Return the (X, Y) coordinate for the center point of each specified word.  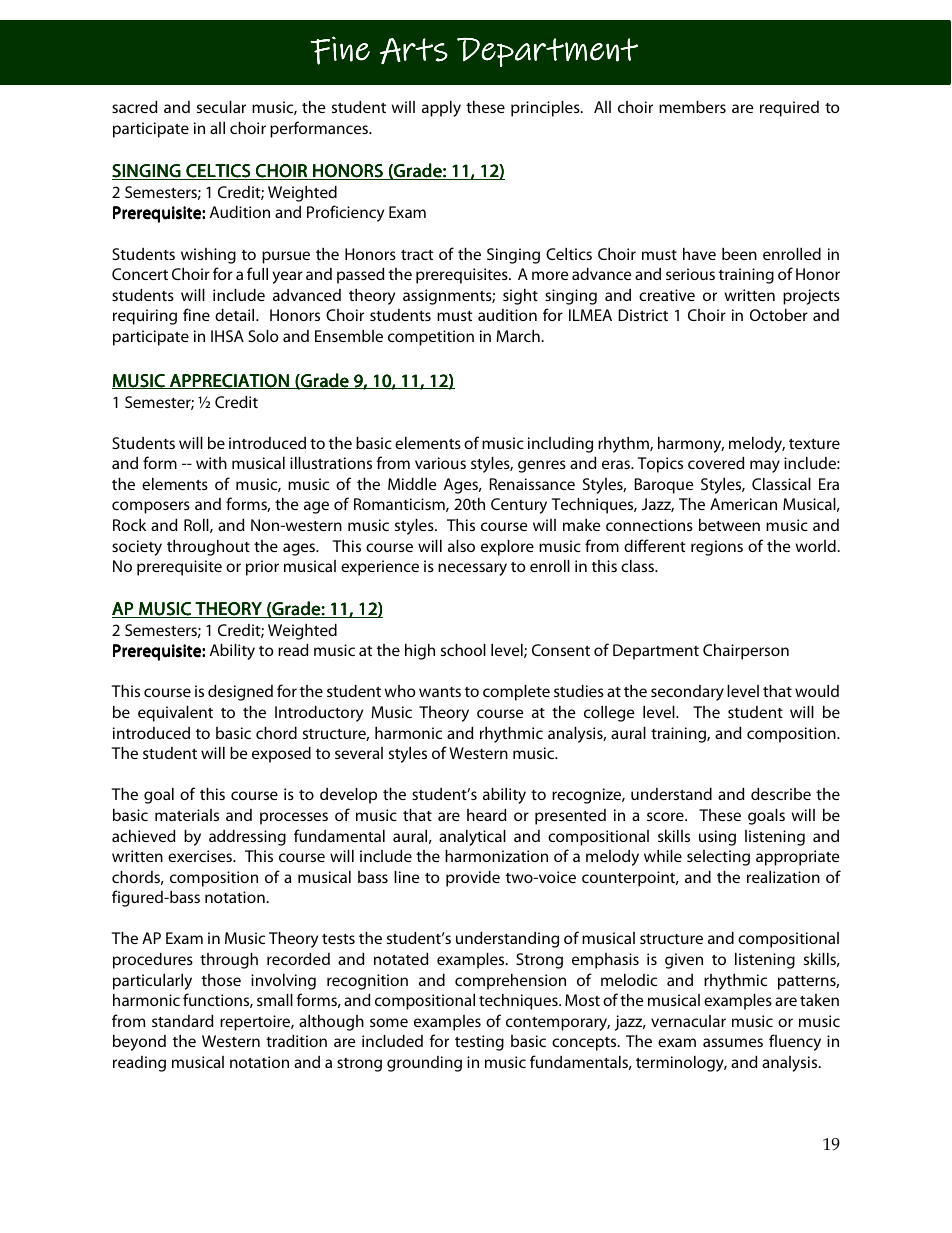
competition (431, 338)
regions (717, 548)
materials (187, 815)
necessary (472, 569)
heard (486, 815)
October (779, 315)
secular (221, 107)
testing (479, 1043)
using (717, 838)
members (692, 107)
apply (441, 109)
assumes (733, 1042)
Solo (263, 336)
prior (262, 568)
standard (182, 1021)
